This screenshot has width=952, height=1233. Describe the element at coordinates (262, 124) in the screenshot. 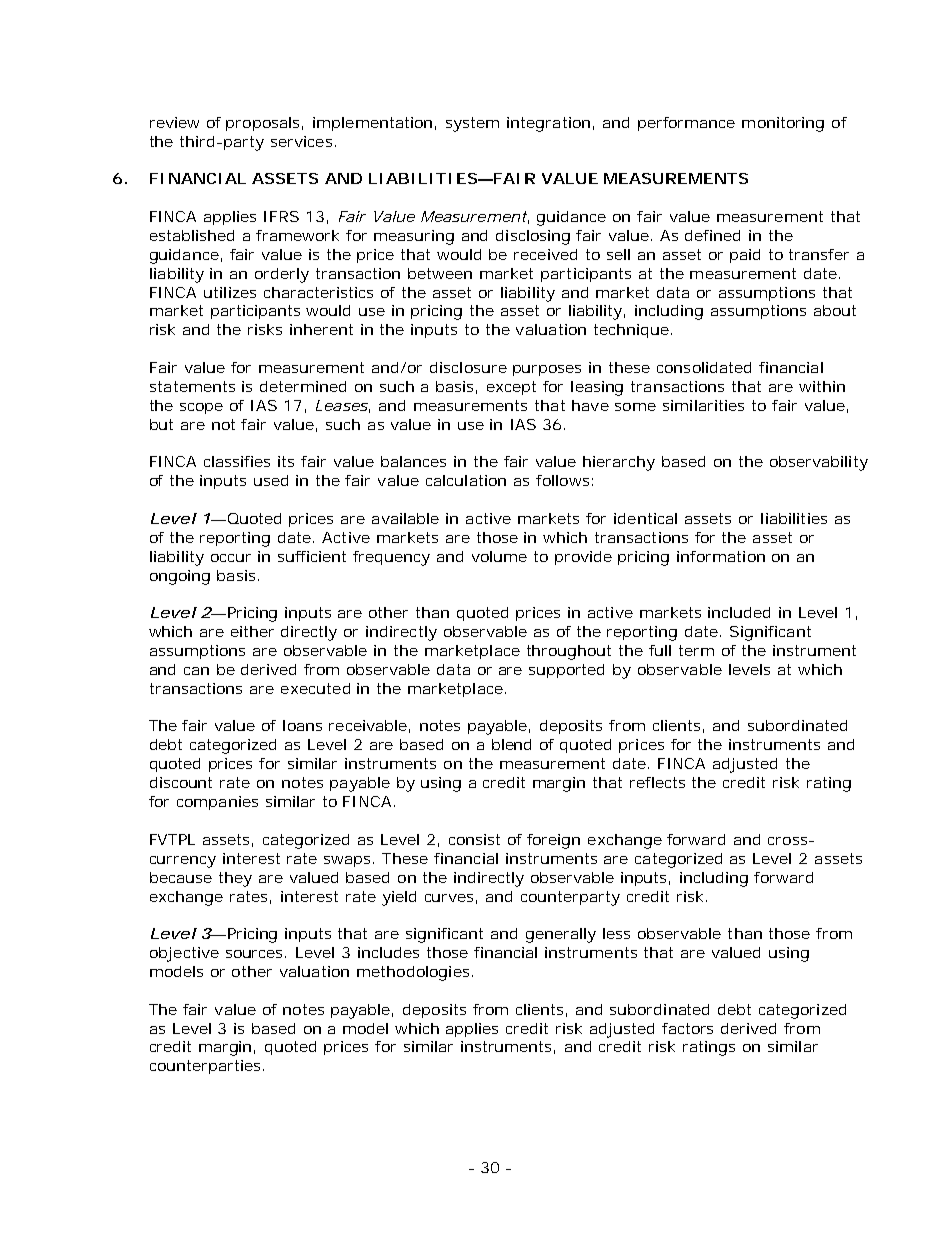

I see `proposals` at that location.
